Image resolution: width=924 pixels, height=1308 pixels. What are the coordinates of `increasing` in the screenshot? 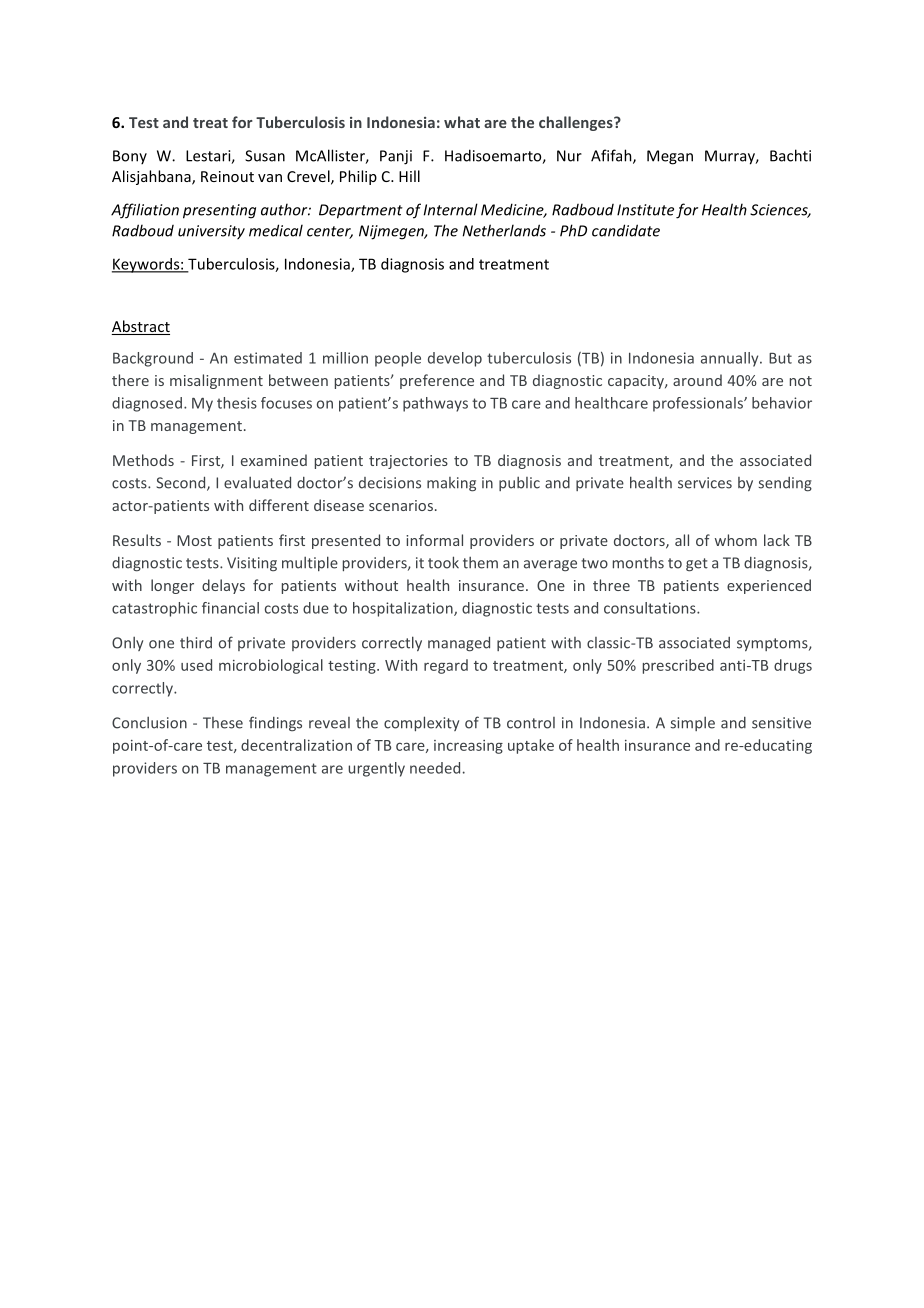 It's located at (468, 747).
